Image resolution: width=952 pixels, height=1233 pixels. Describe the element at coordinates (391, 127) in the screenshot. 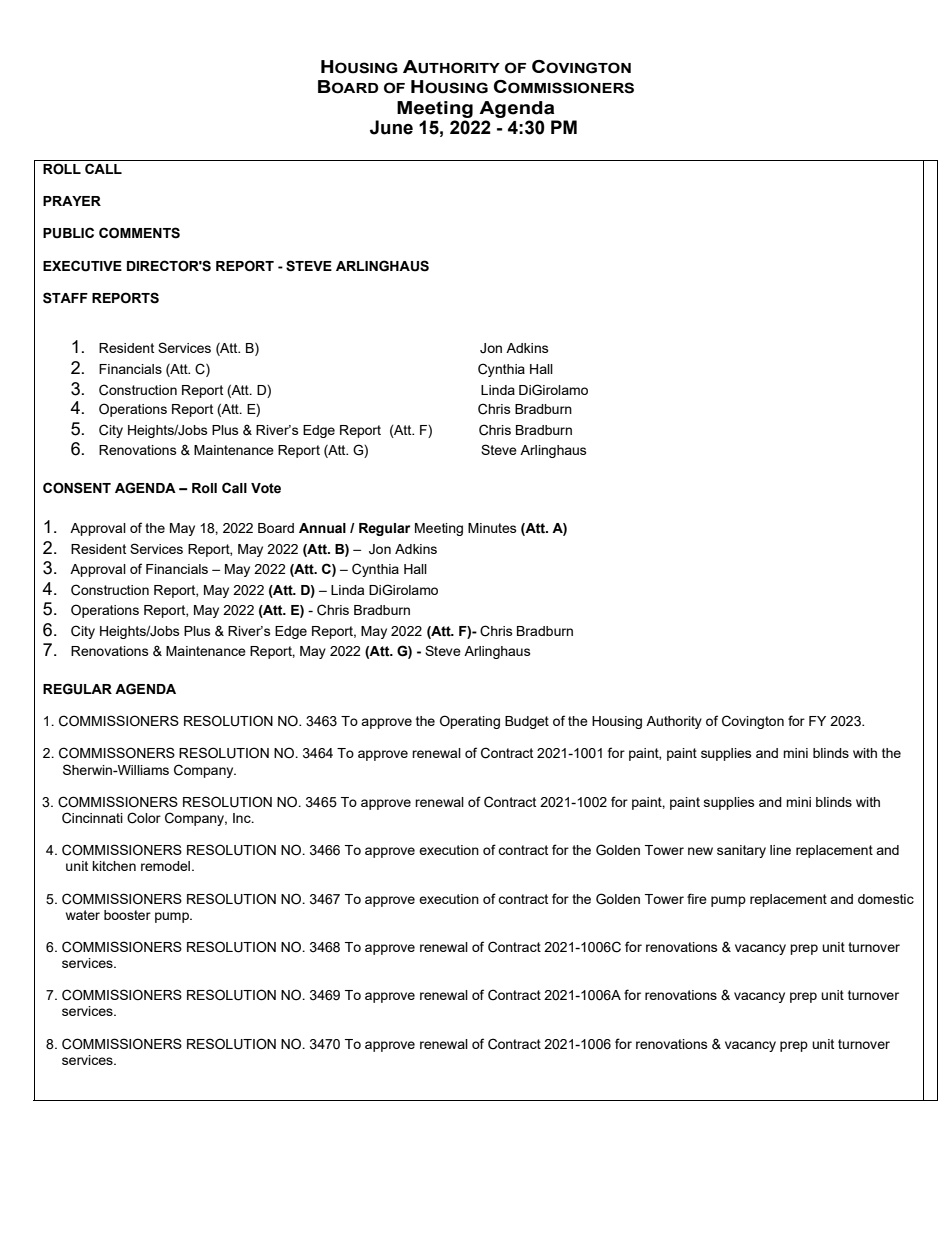

I see `June` at that location.
